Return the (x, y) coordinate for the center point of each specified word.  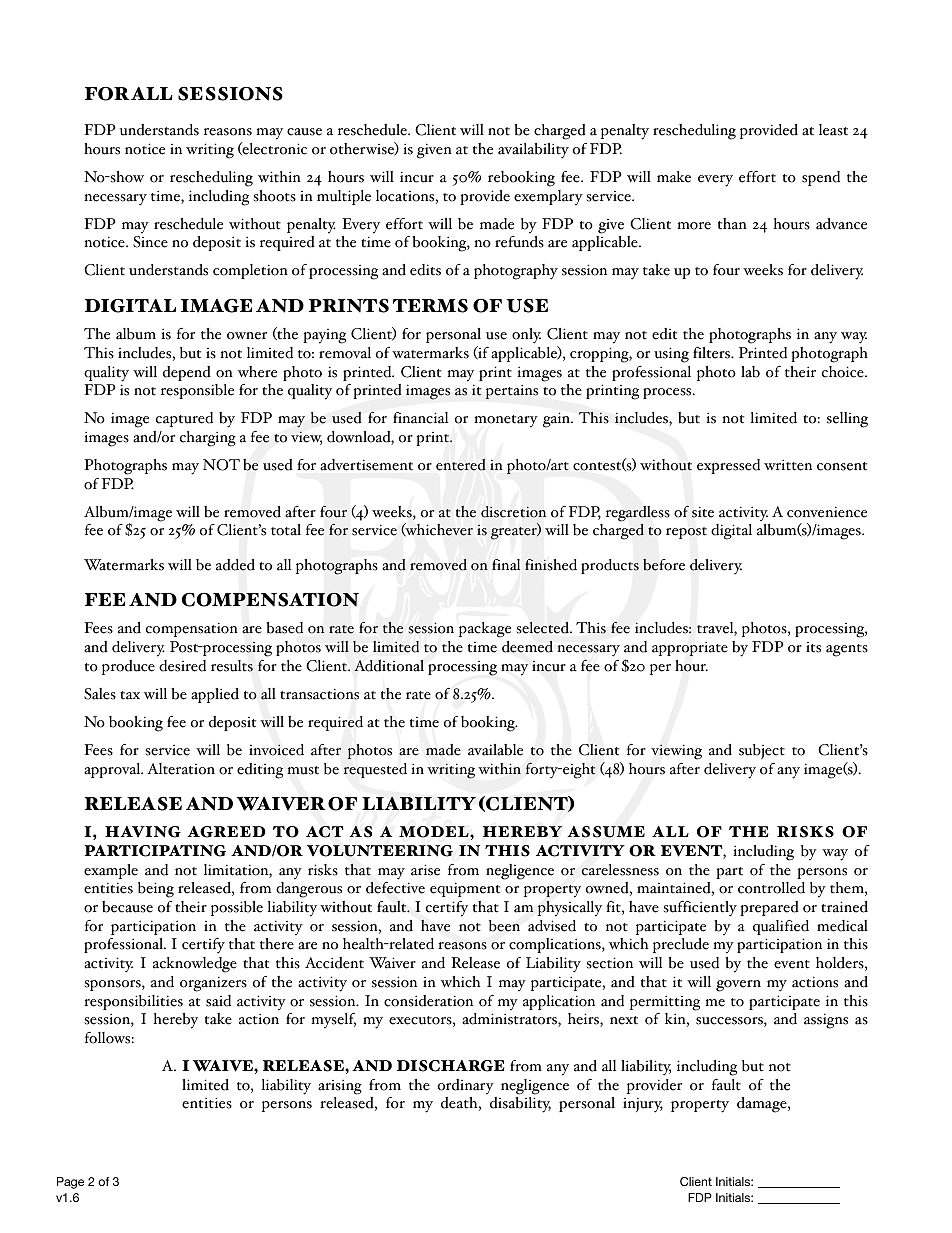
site (703, 512)
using (671, 355)
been (504, 926)
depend (187, 373)
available (495, 750)
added (235, 565)
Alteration (181, 769)
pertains (512, 391)
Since (150, 242)
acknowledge (195, 965)
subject (762, 751)
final (506, 565)
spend (821, 178)
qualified (781, 927)
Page (70, 1183)
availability (533, 151)
